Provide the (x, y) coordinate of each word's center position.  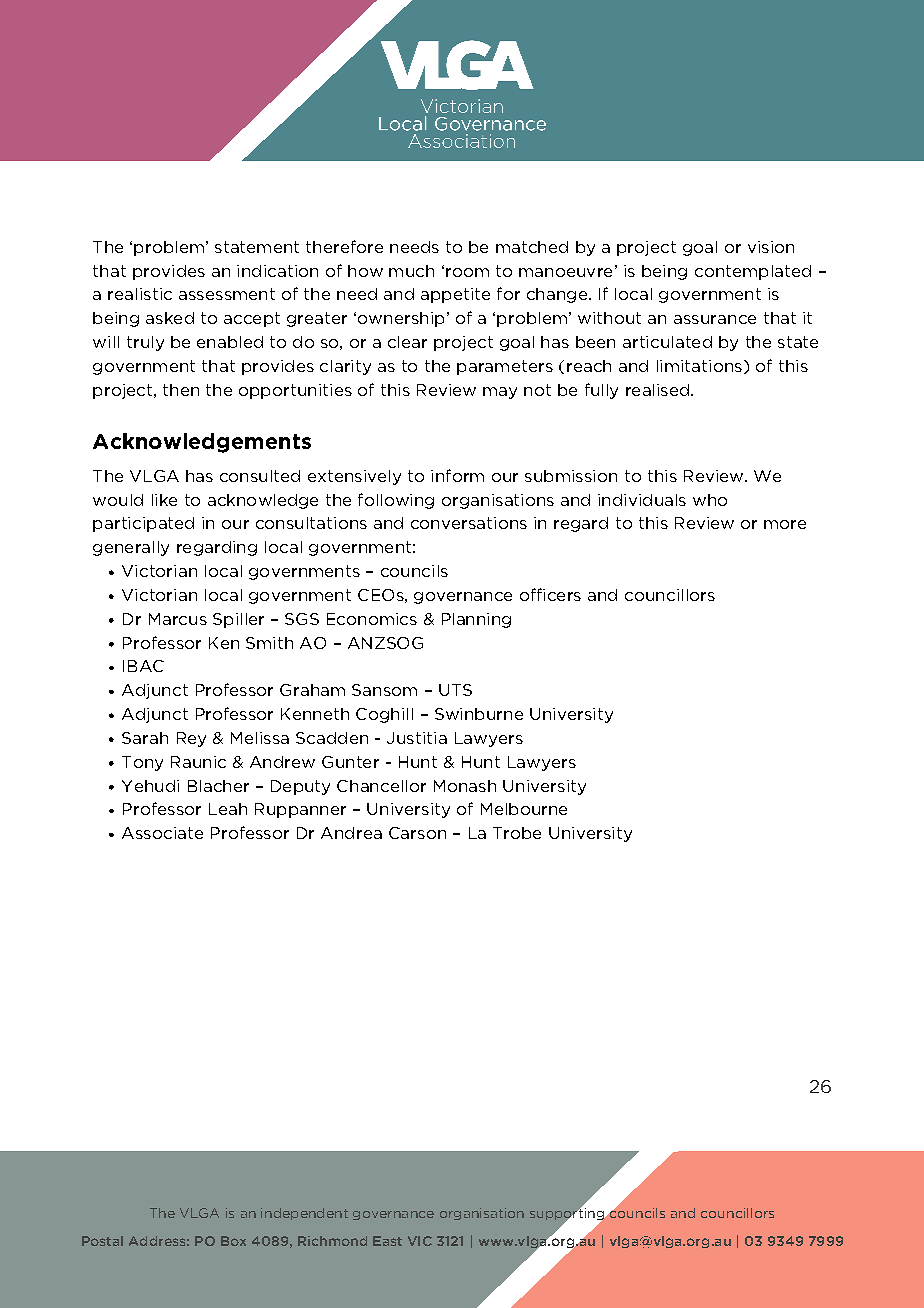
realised (657, 390)
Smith (269, 643)
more (785, 524)
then (181, 390)
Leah (228, 809)
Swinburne (479, 714)
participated (143, 524)
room (467, 272)
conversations (469, 523)
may (500, 393)
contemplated (753, 272)
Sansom (384, 690)
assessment (227, 294)
